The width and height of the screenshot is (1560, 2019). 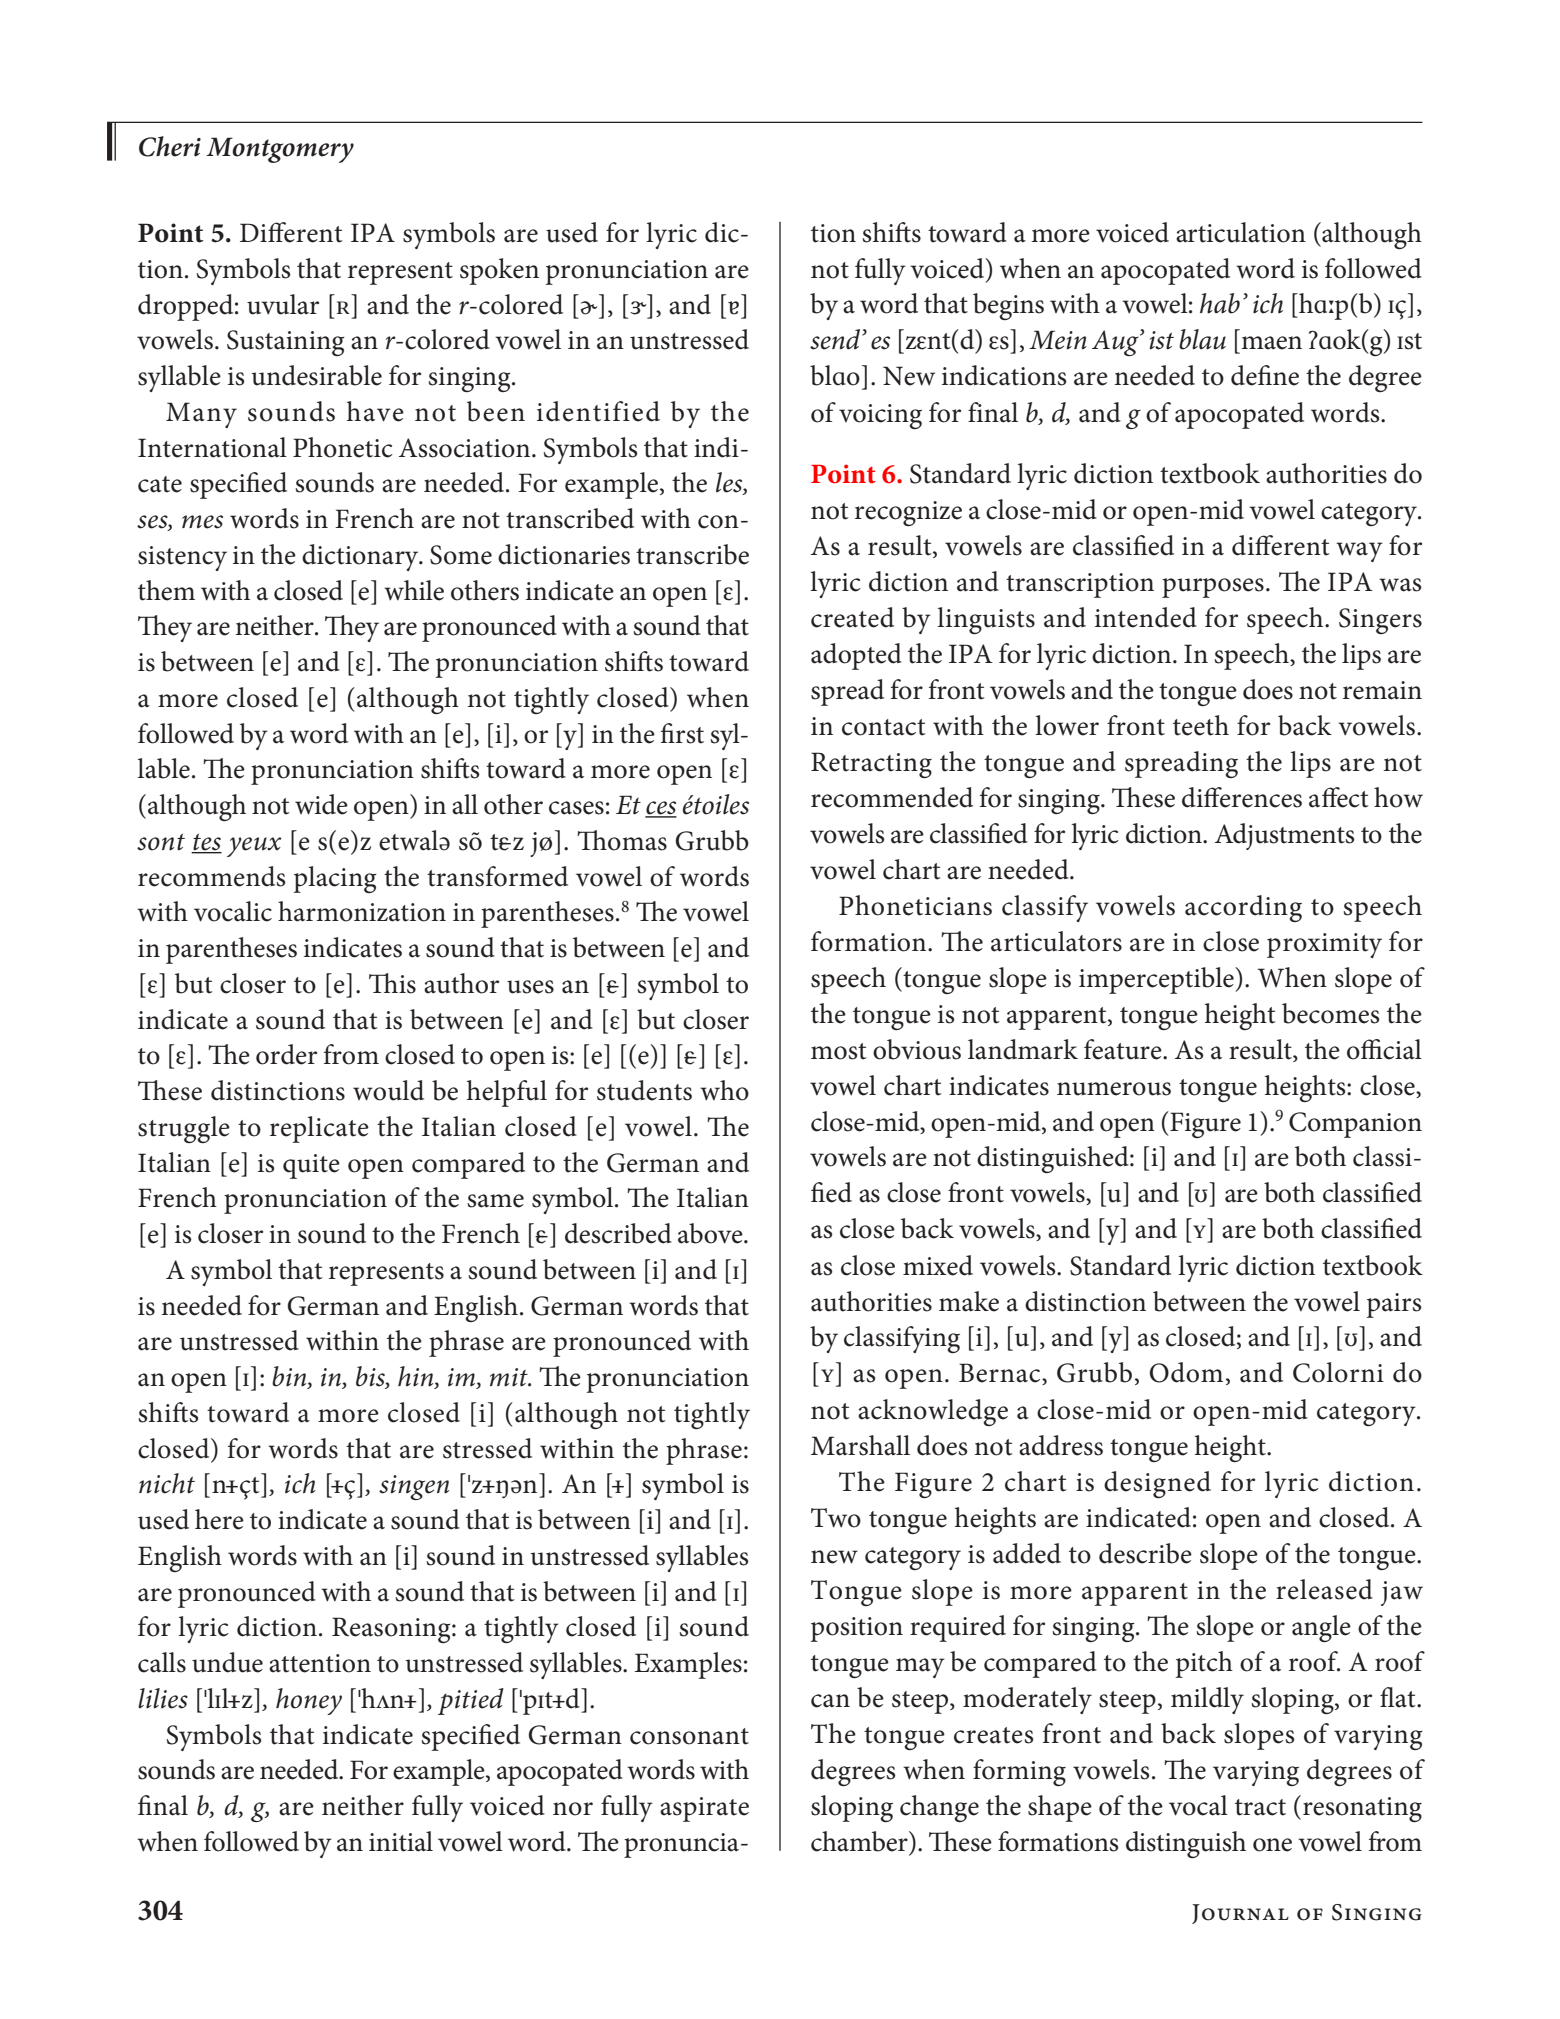 What do you see at coordinates (860, 1841) in the screenshot?
I see `chamber` at bounding box center [860, 1841].
